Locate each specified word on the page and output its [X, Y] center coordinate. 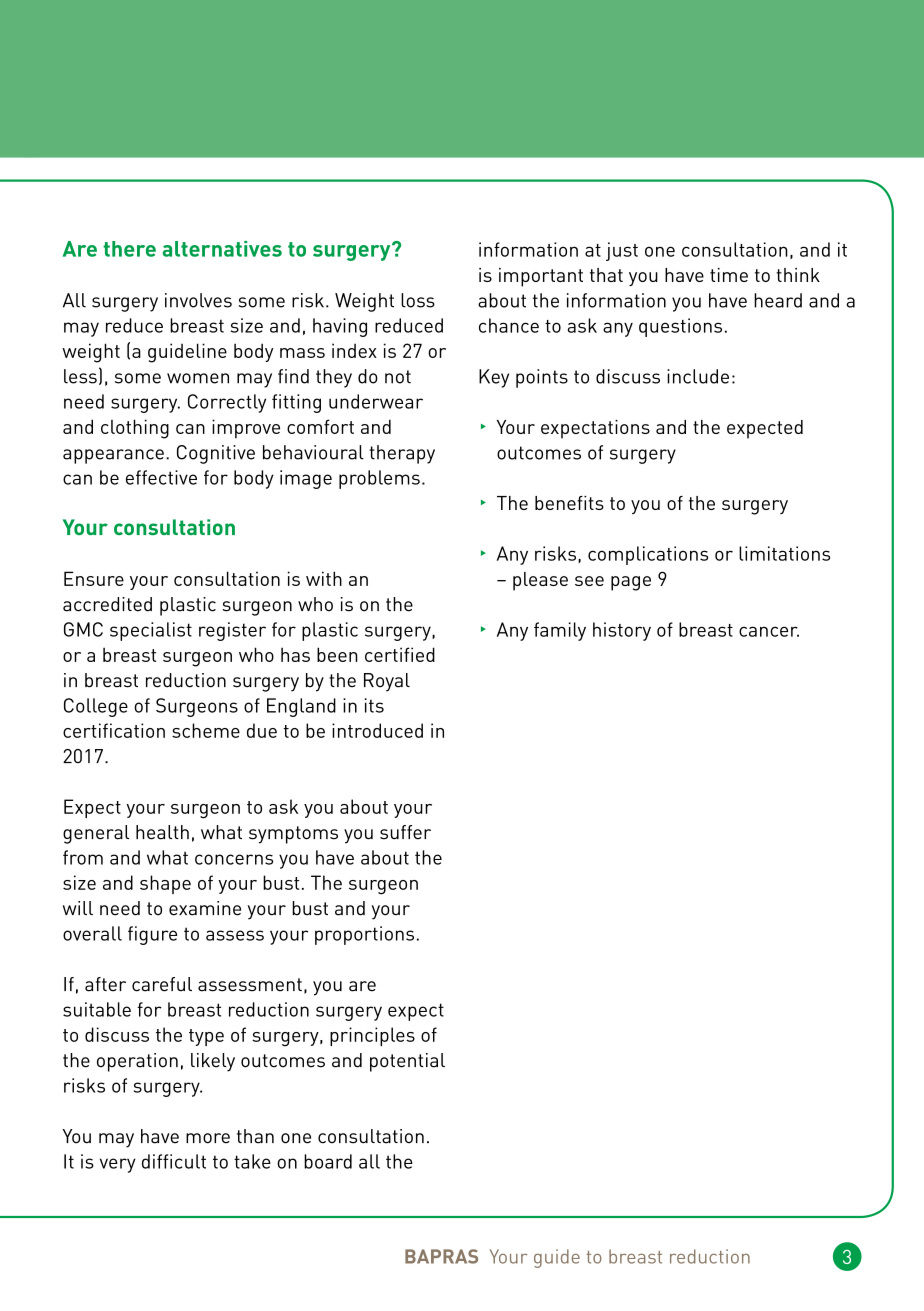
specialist [151, 631]
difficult [174, 1161]
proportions [364, 935]
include [698, 376]
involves [198, 300]
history [622, 631]
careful [162, 984]
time [729, 275]
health [162, 832]
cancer [769, 631]
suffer [405, 832]
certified [400, 654]
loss [418, 300]
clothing [135, 429]
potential [407, 1062]
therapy [402, 454]
